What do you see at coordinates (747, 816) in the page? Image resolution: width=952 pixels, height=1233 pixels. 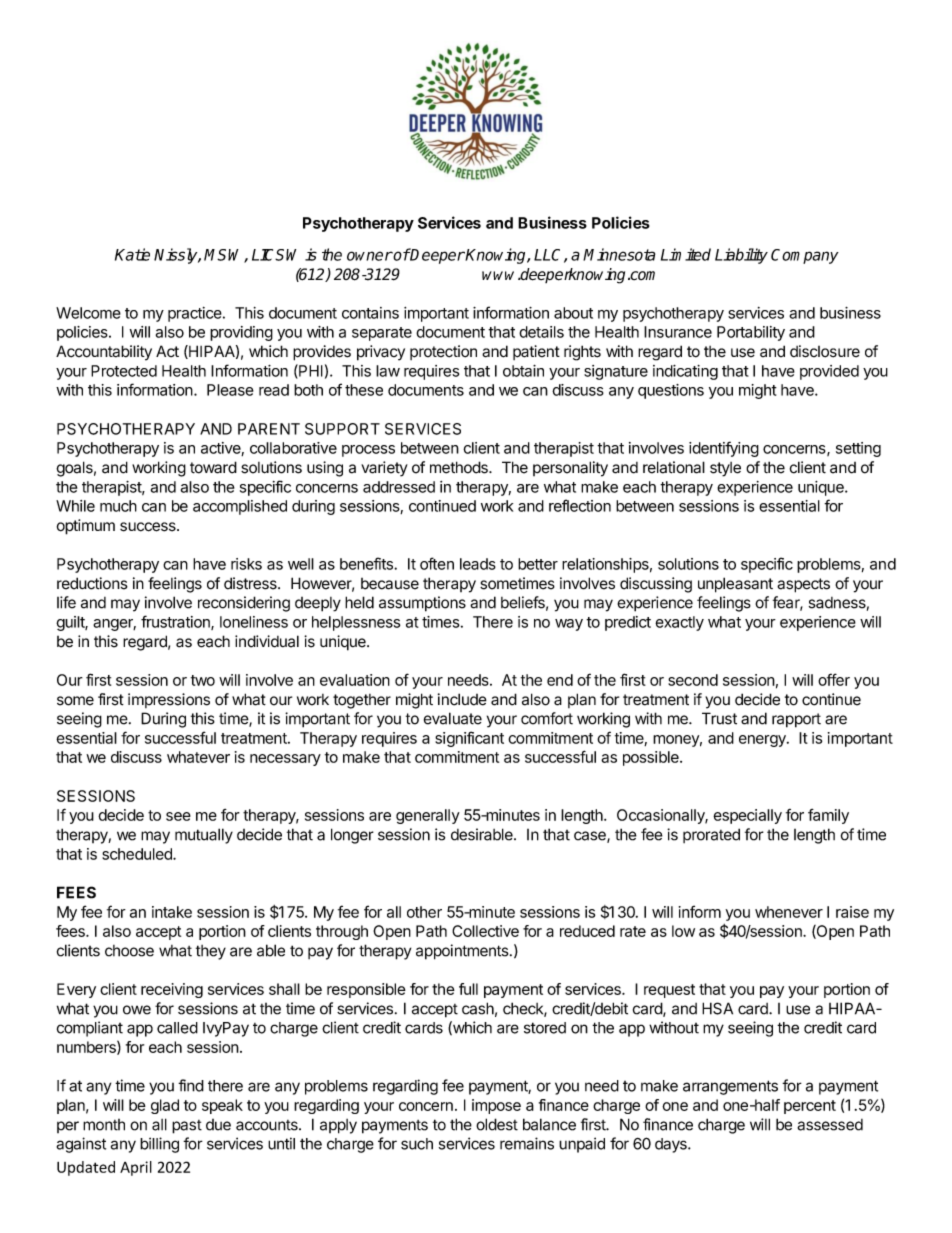 I see `especially` at bounding box center [747, 816].
